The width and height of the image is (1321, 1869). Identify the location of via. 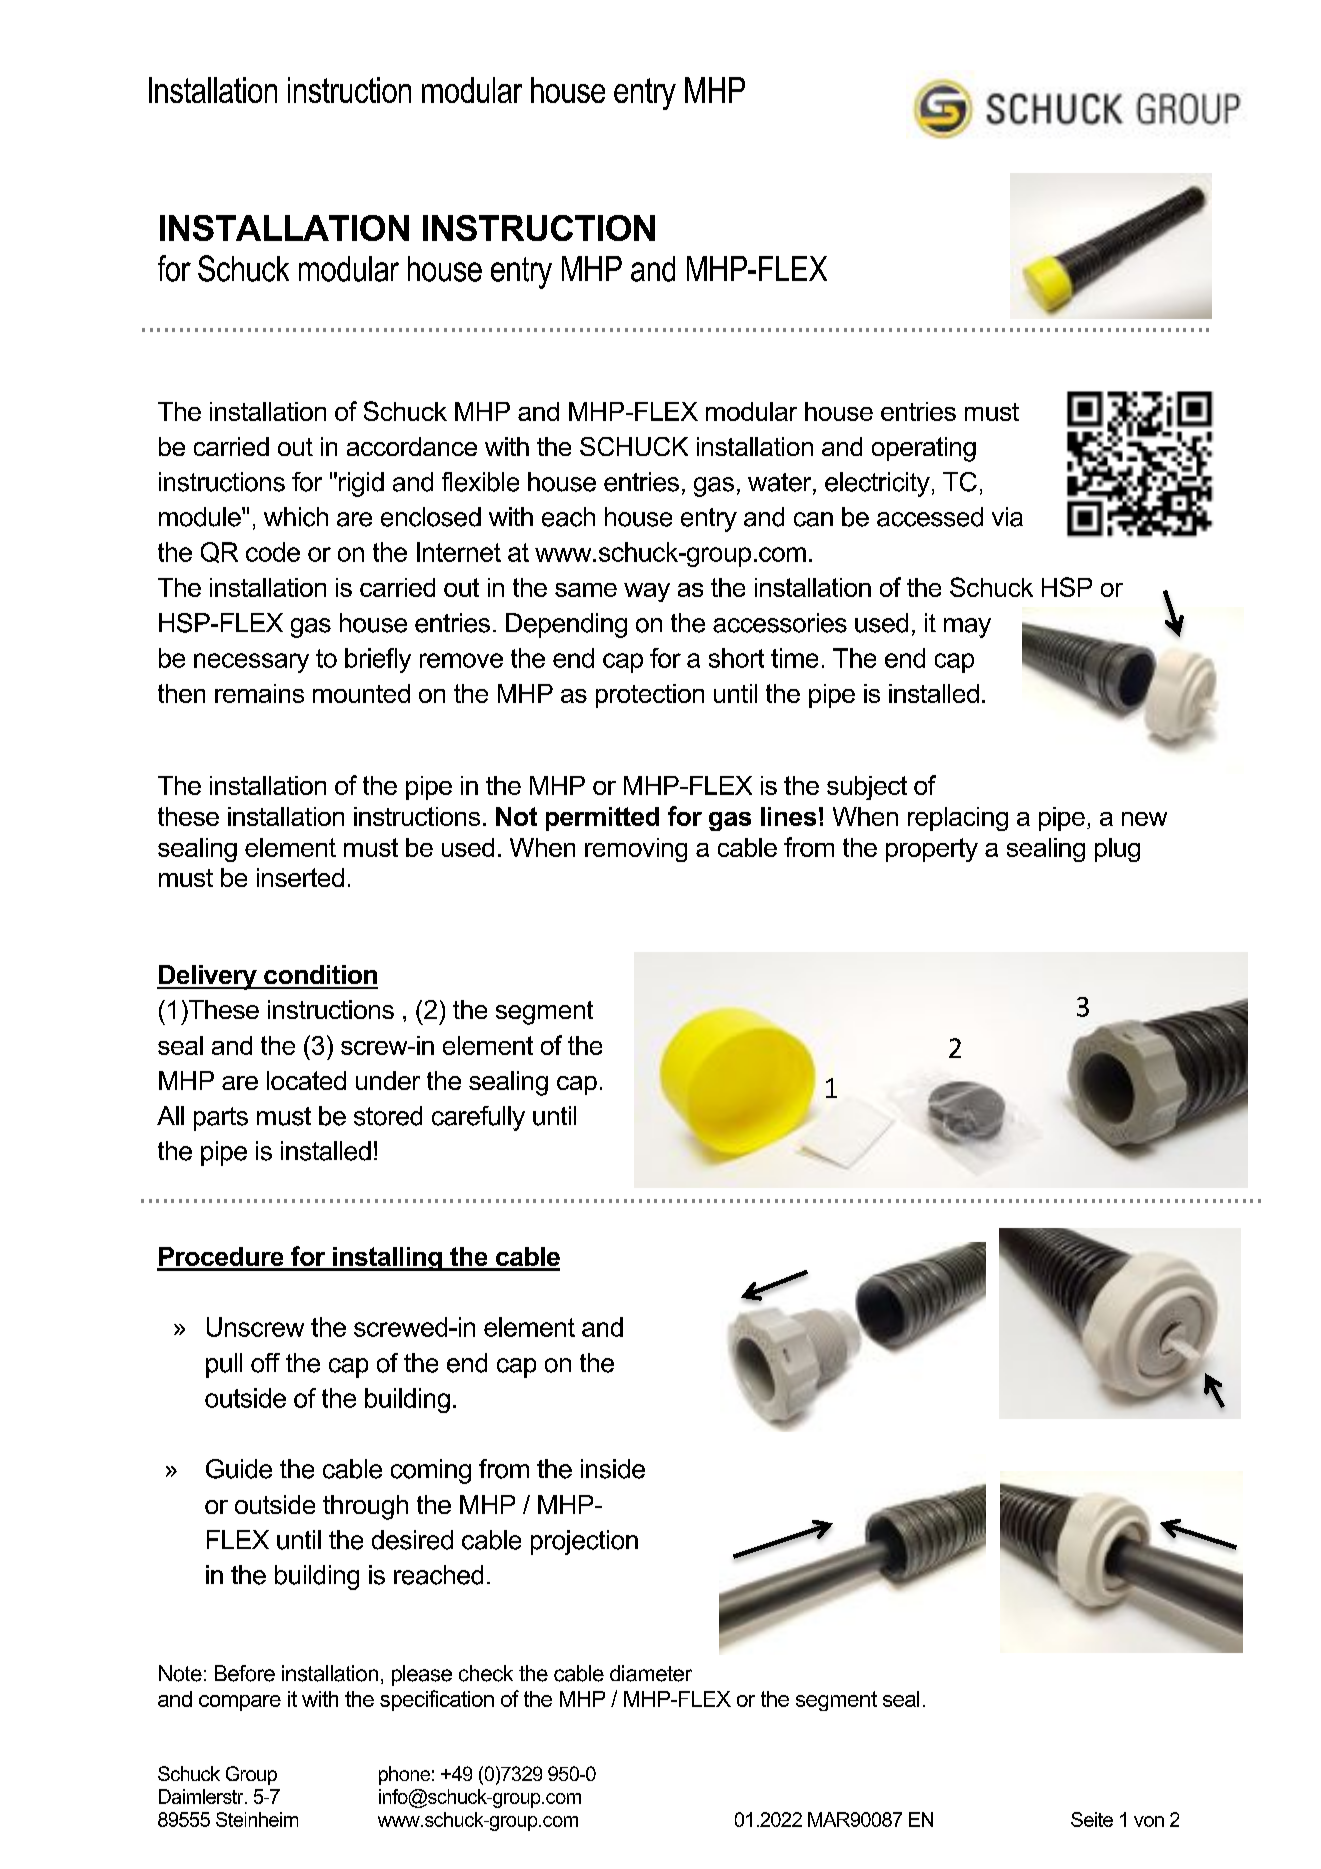
(1007, 517).
